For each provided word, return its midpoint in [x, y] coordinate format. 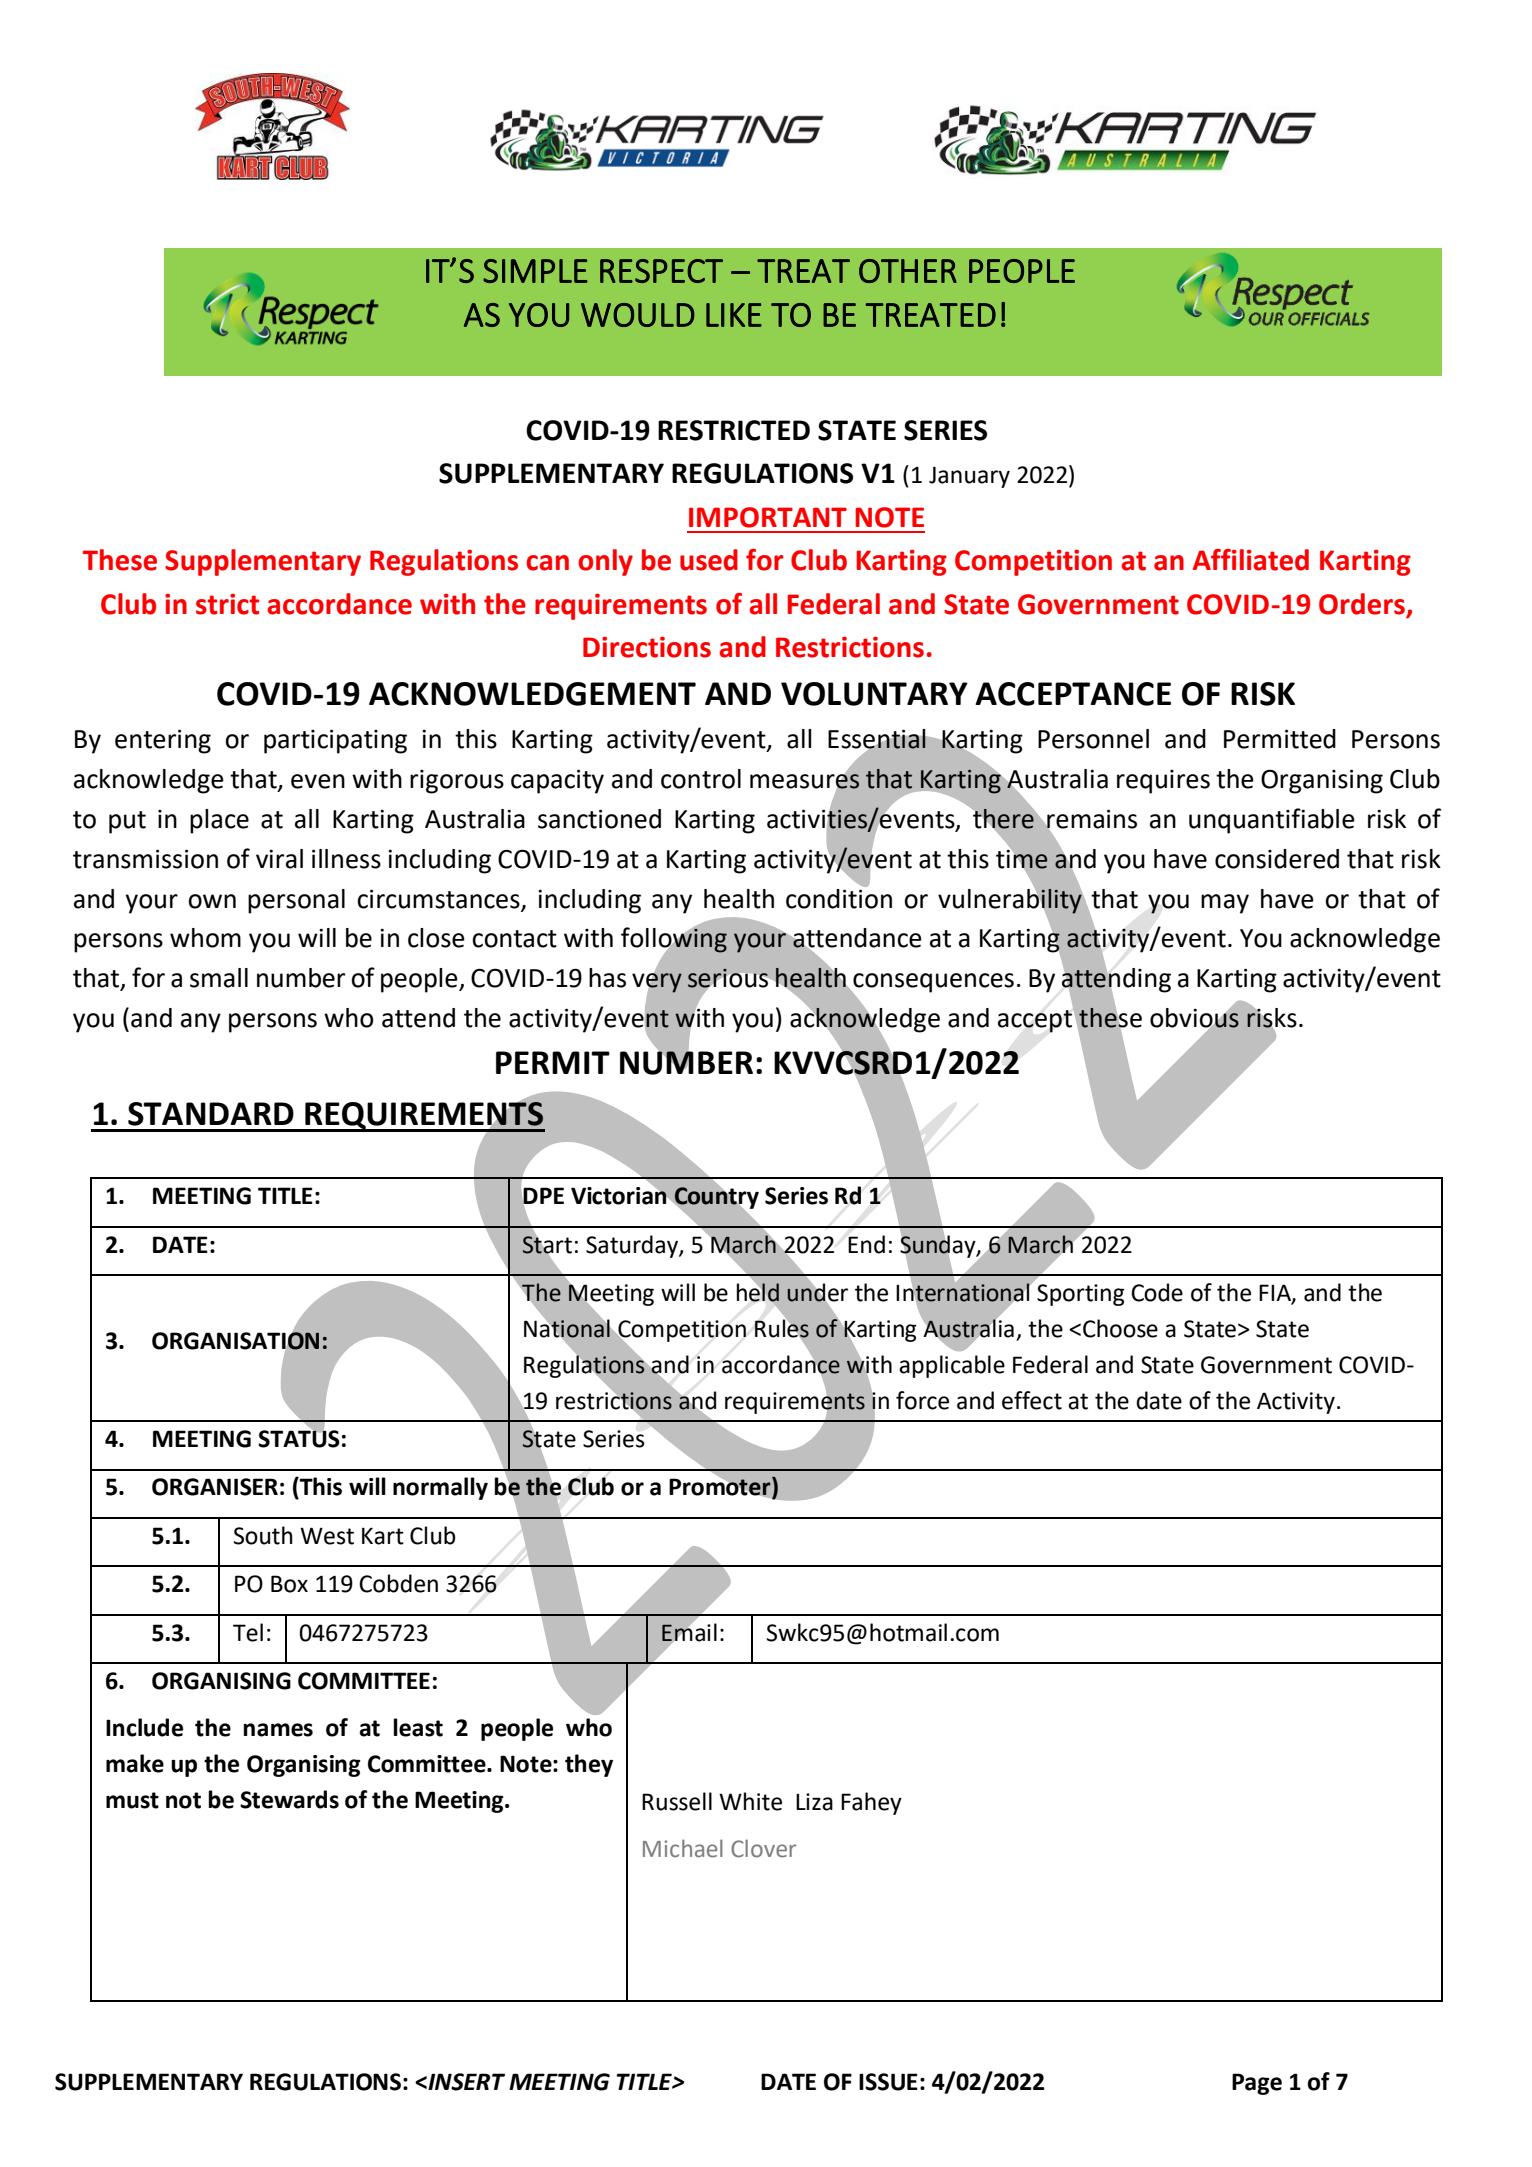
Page [1257, 2084]
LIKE [734, 315]
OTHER [908, 271]
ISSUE [888, 2082]
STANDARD [211, 1114]
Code [1157, 1292]
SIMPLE [535, 271]
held [758, 1292]
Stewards [289, 1799]
